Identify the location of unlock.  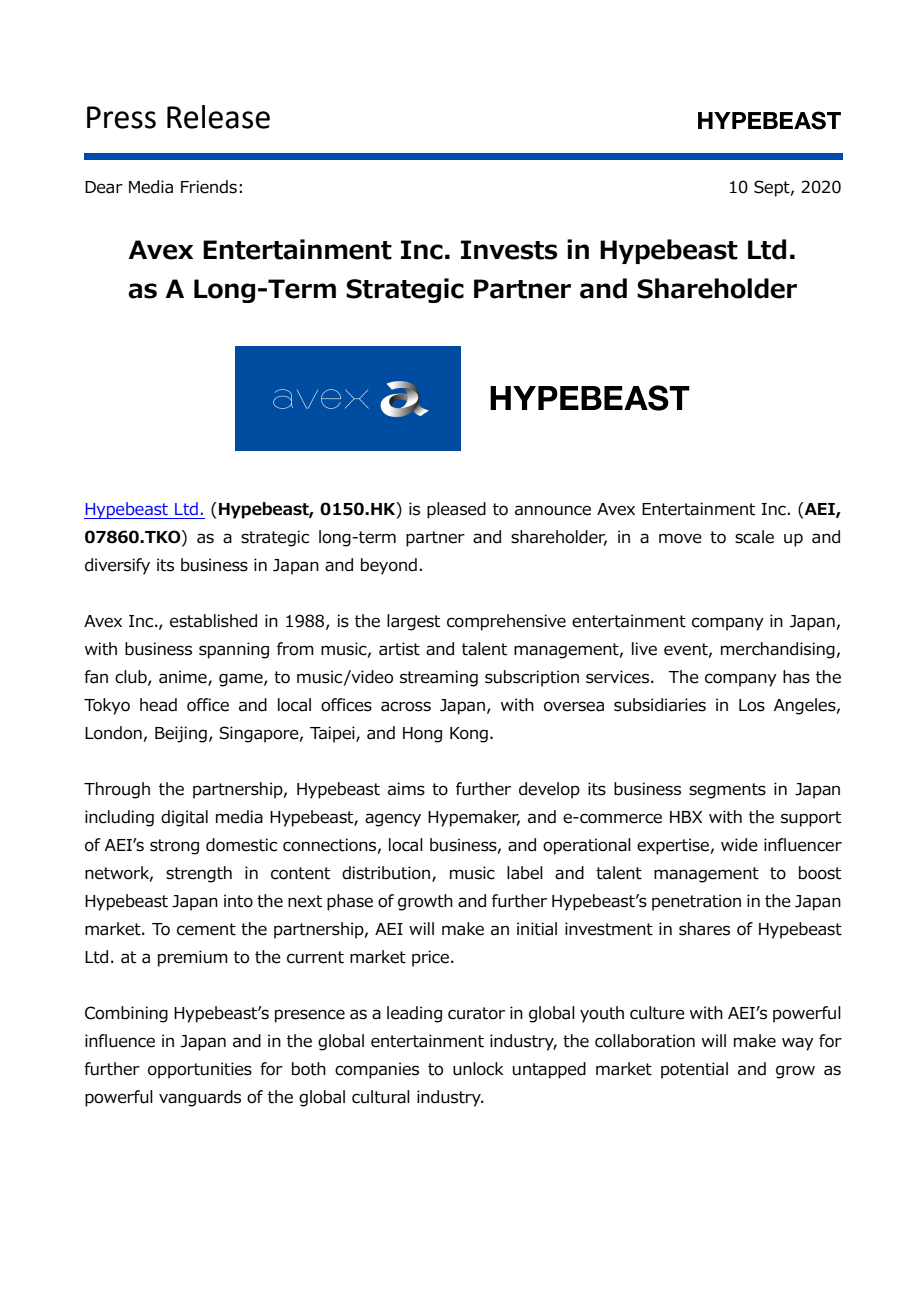
(478, 1069).
